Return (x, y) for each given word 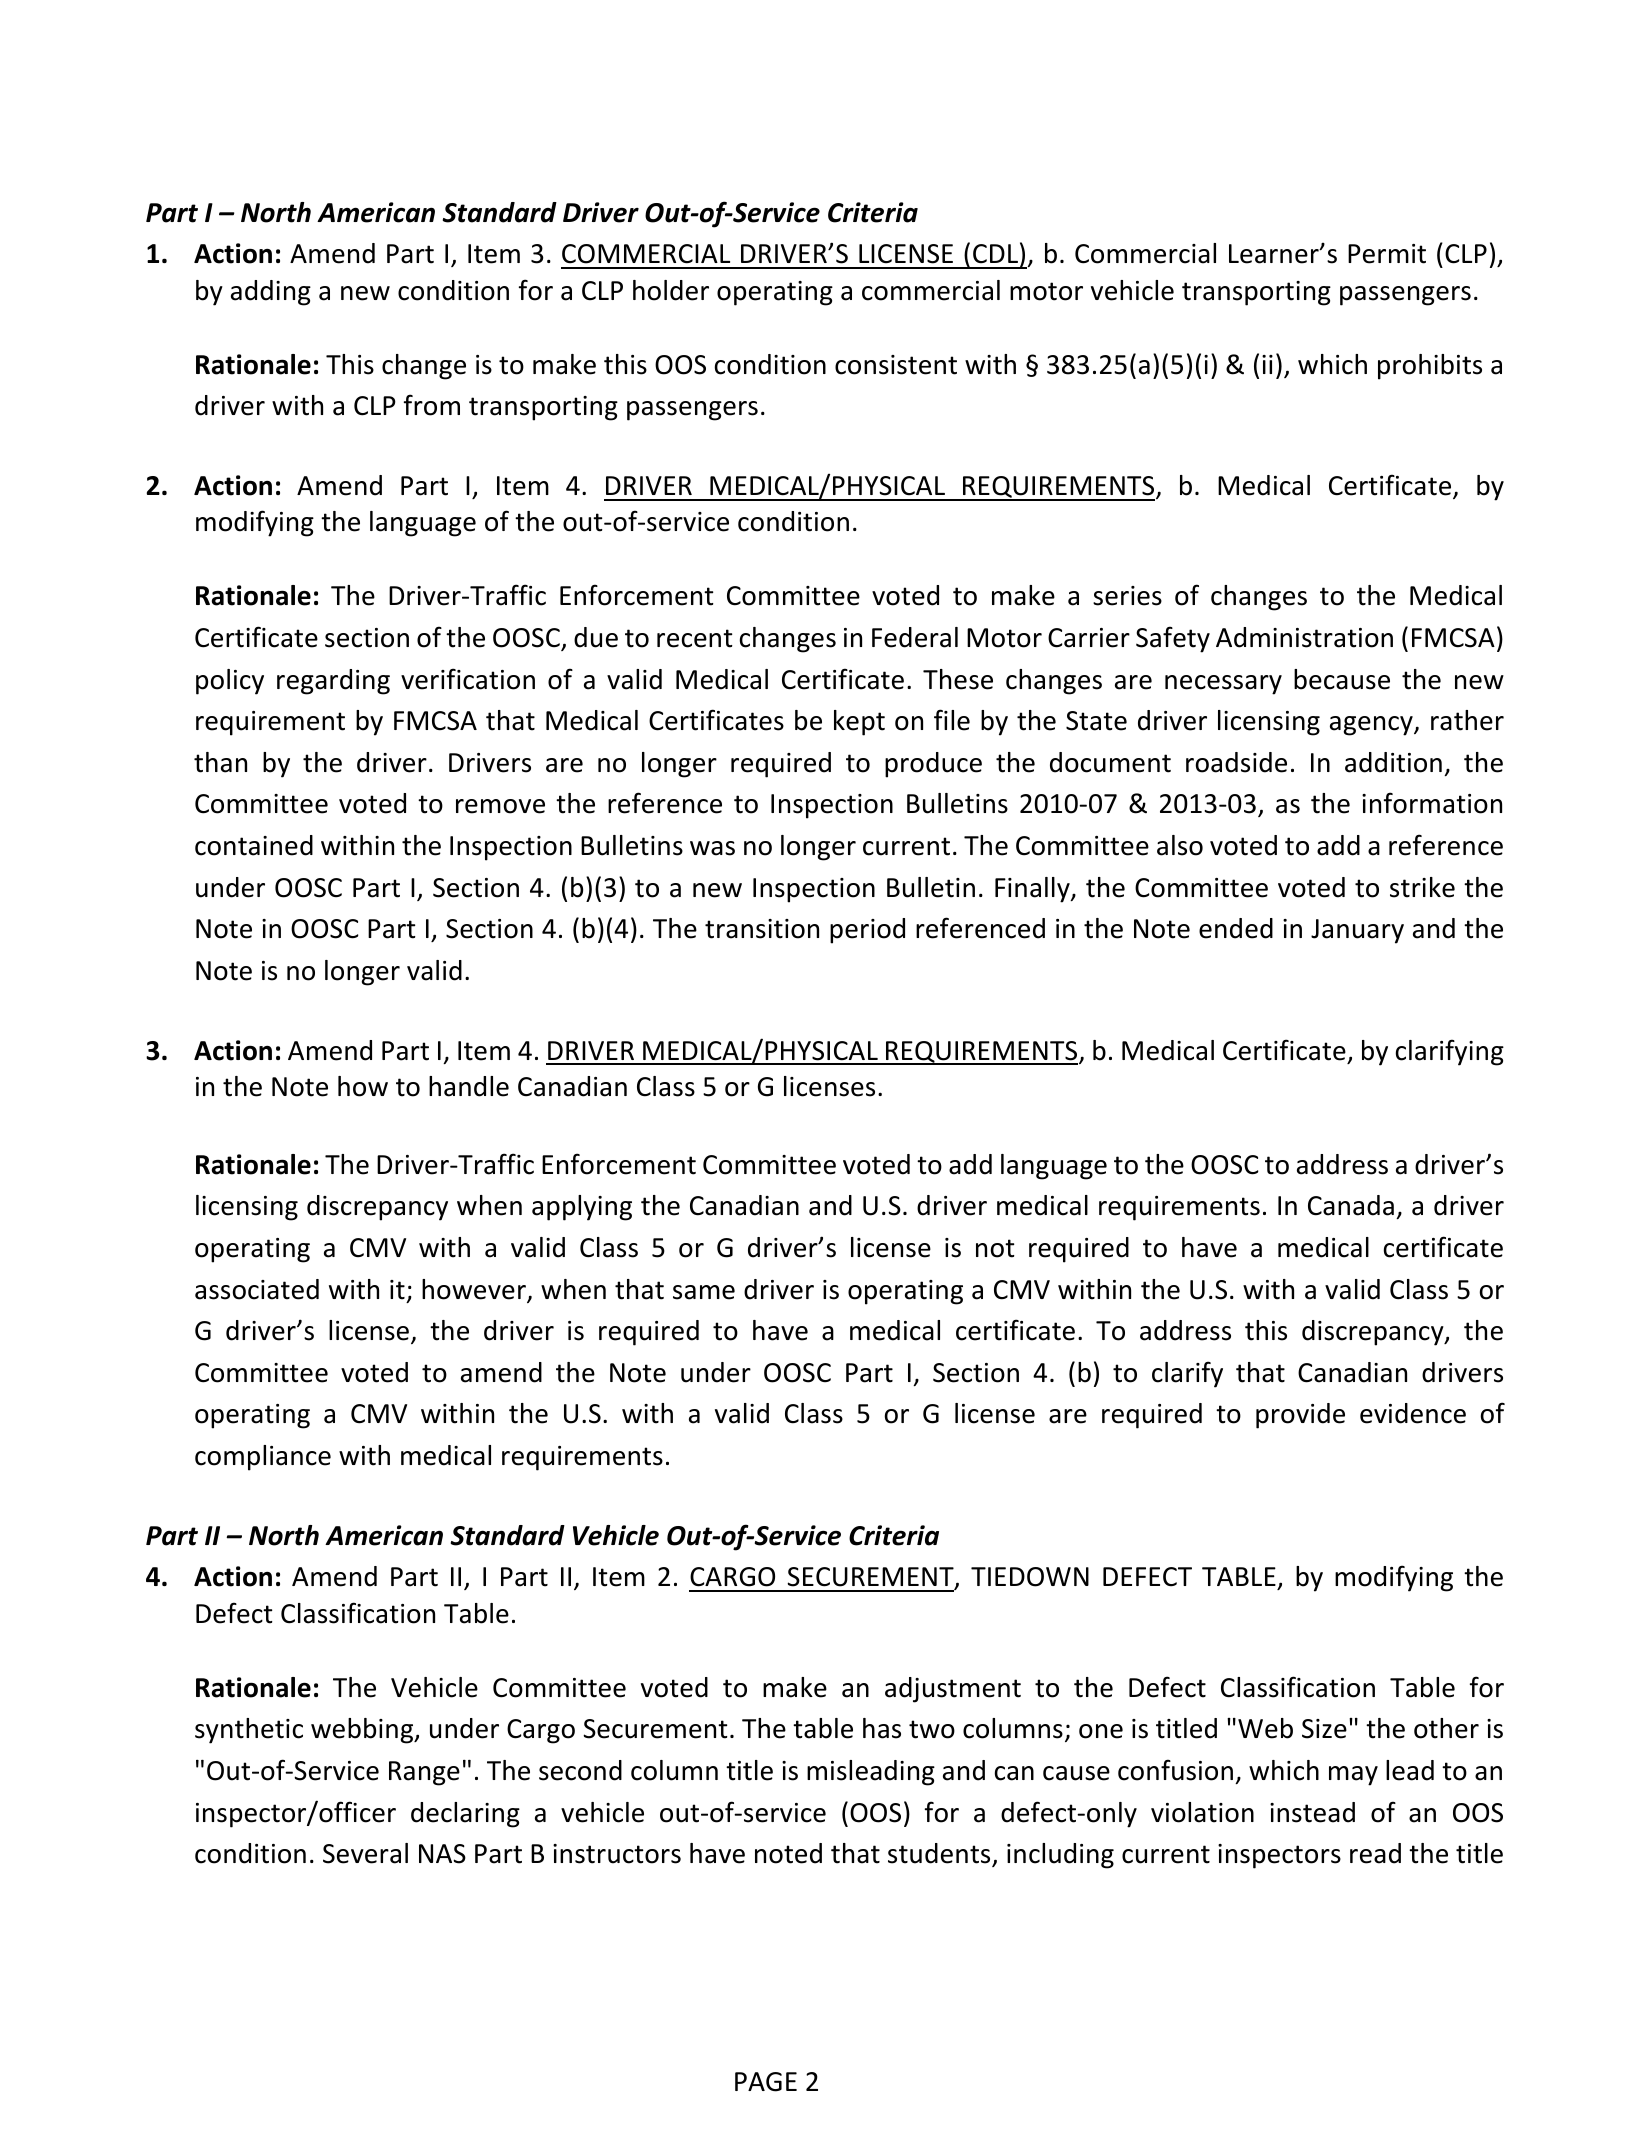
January (1357, 931)
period (867, 931)
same (704, 1292)
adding (271, 293)
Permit (1387, 254)
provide (1300, 1416)
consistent (896, 365)
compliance (263, 1458)
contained (254, 845)
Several (365, 1853)
